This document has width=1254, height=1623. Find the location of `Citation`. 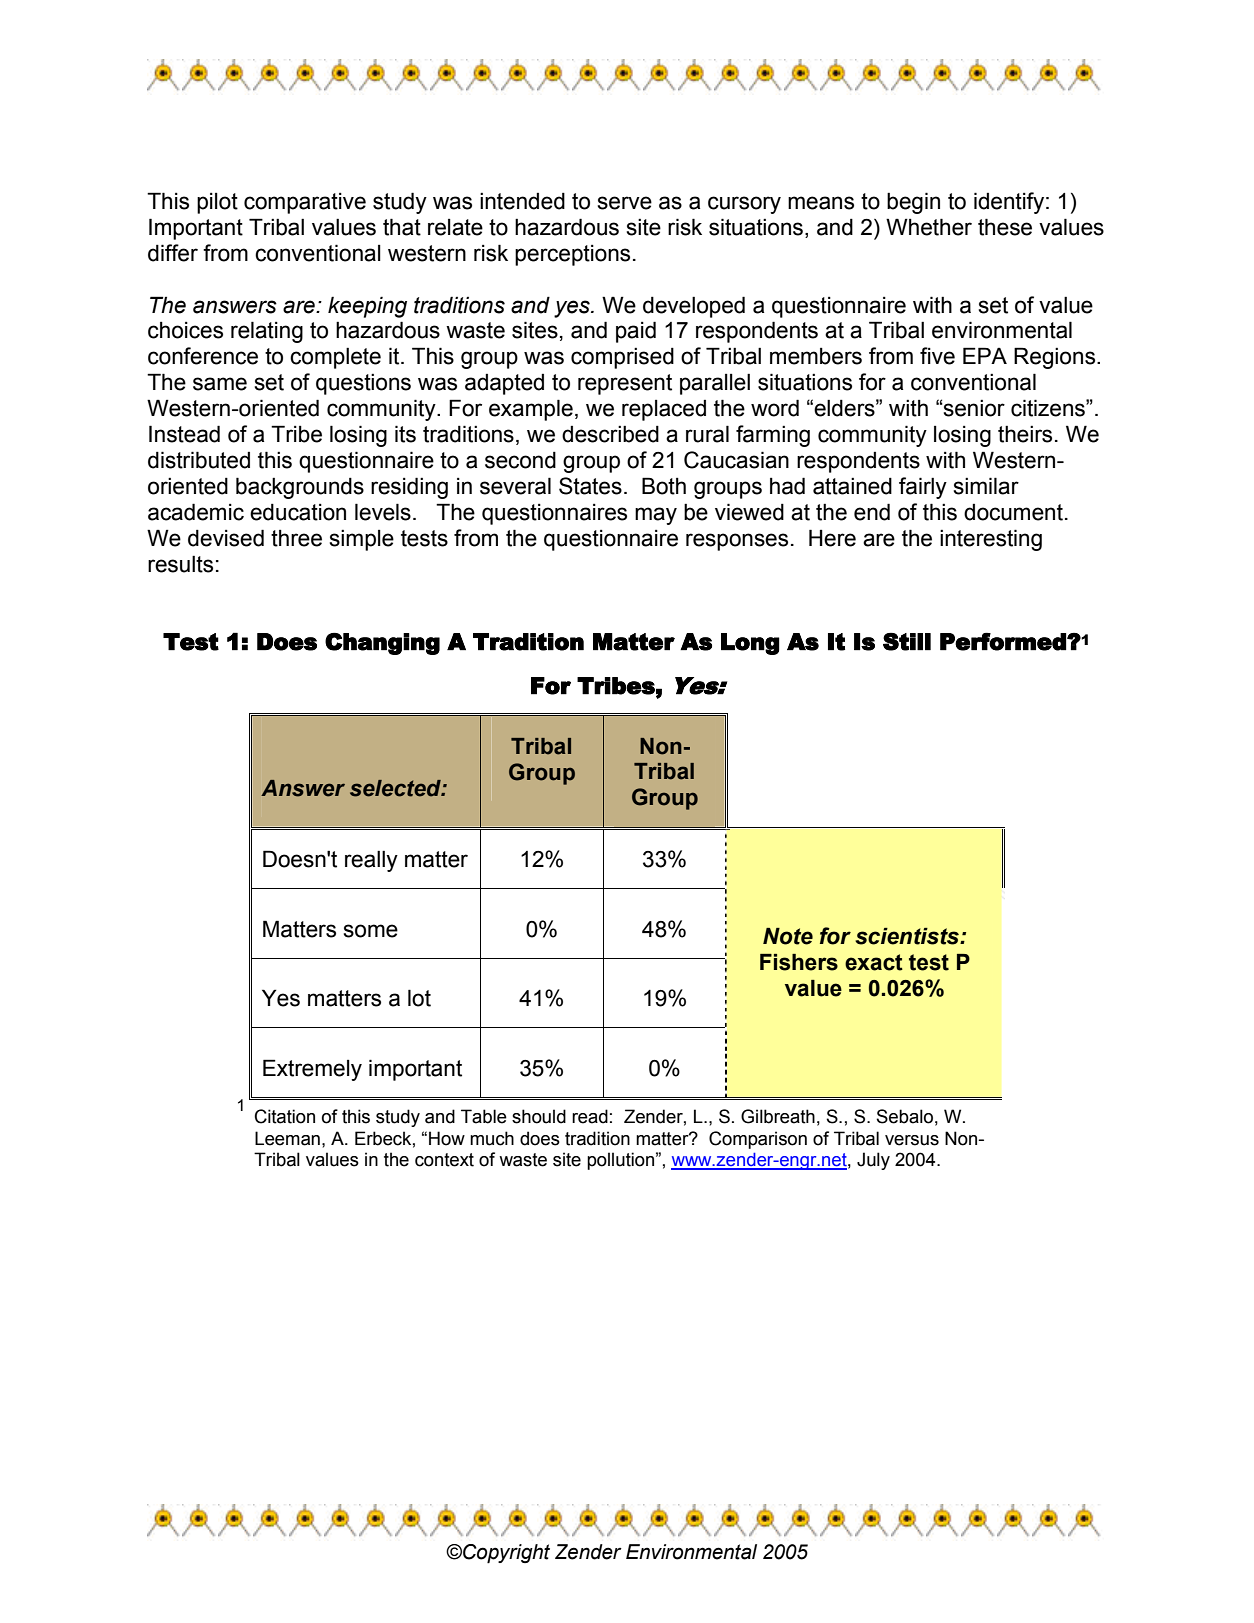

Citation is located at coordinates (285, 1116).
